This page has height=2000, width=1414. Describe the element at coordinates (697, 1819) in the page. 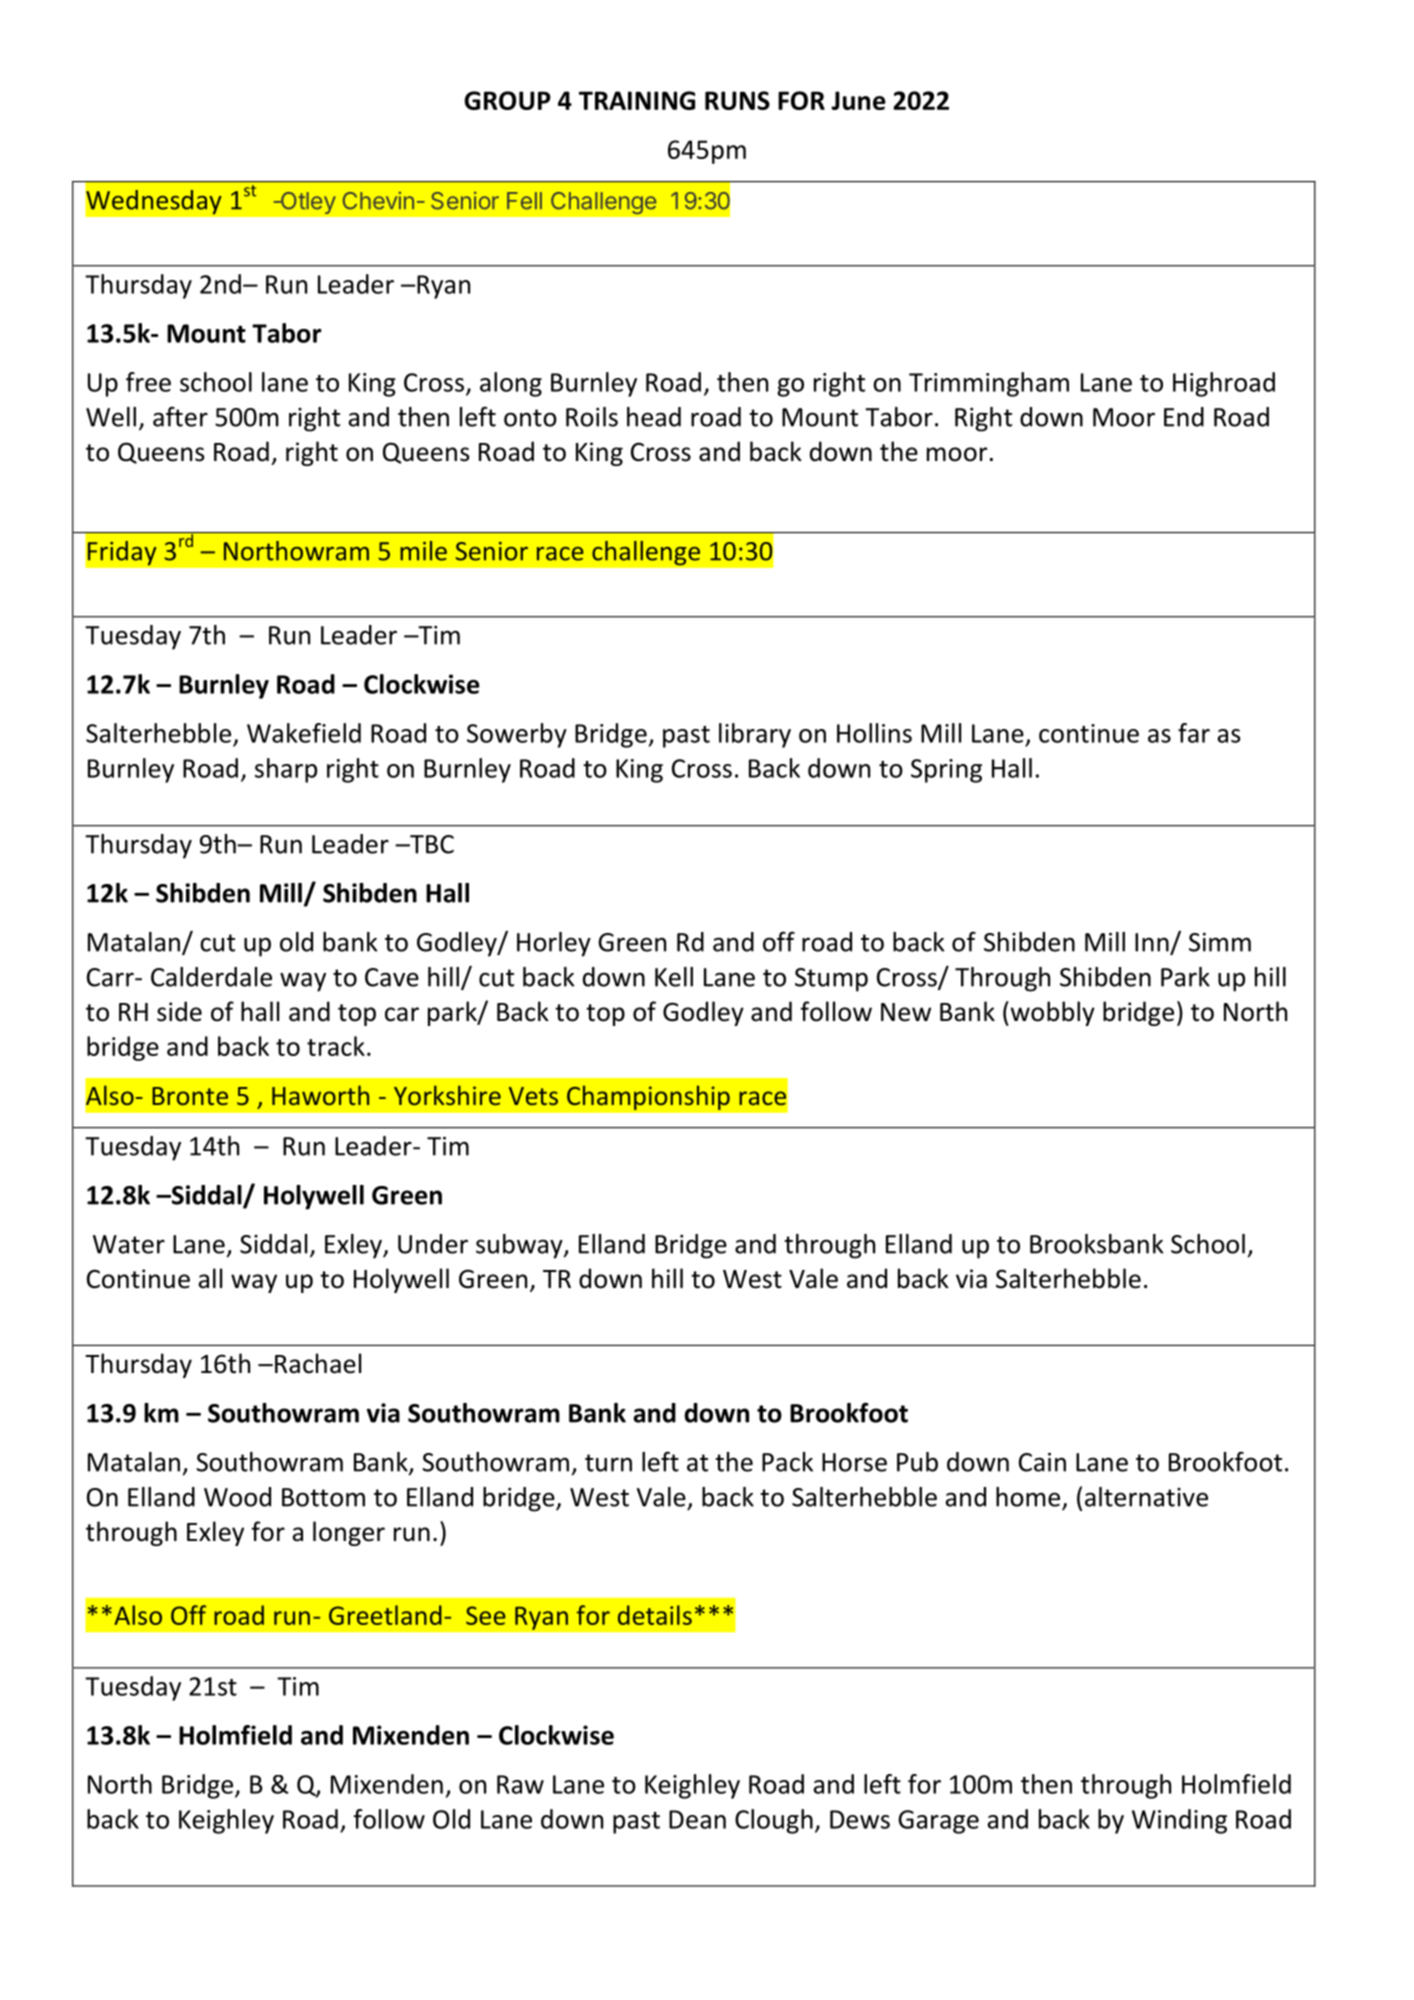

I see `Dean` at that location.
